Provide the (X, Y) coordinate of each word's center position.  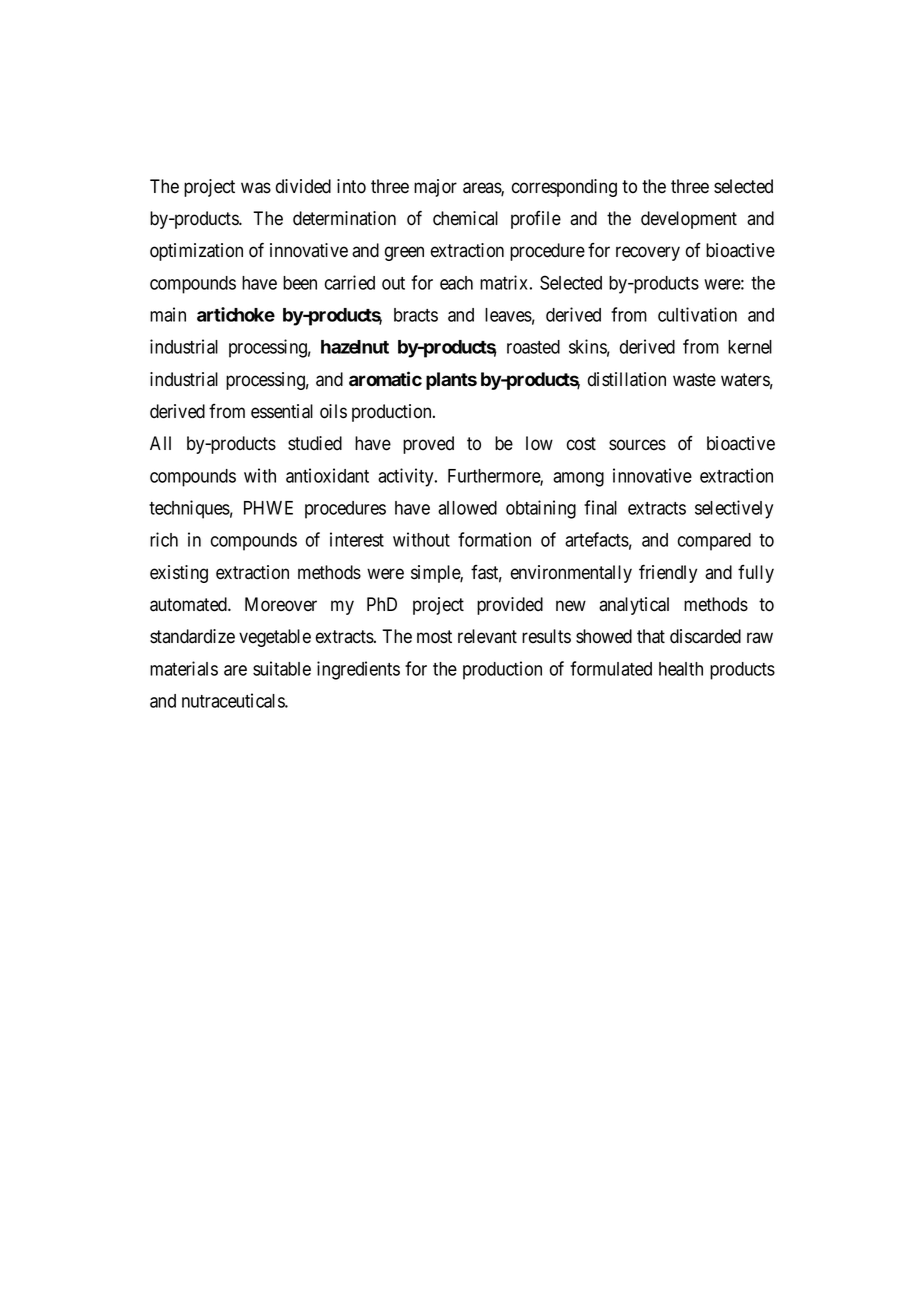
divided (303, 186)
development (689, 220)
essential (282, 411)
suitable (282, 668)
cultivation (697, 314)
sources (637, 445)
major (435, 188)
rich (164, 539)
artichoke (236, 314)
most (434, 637)
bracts (416, 315)
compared (714, 542)
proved (428, 445)
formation (494, 539)
